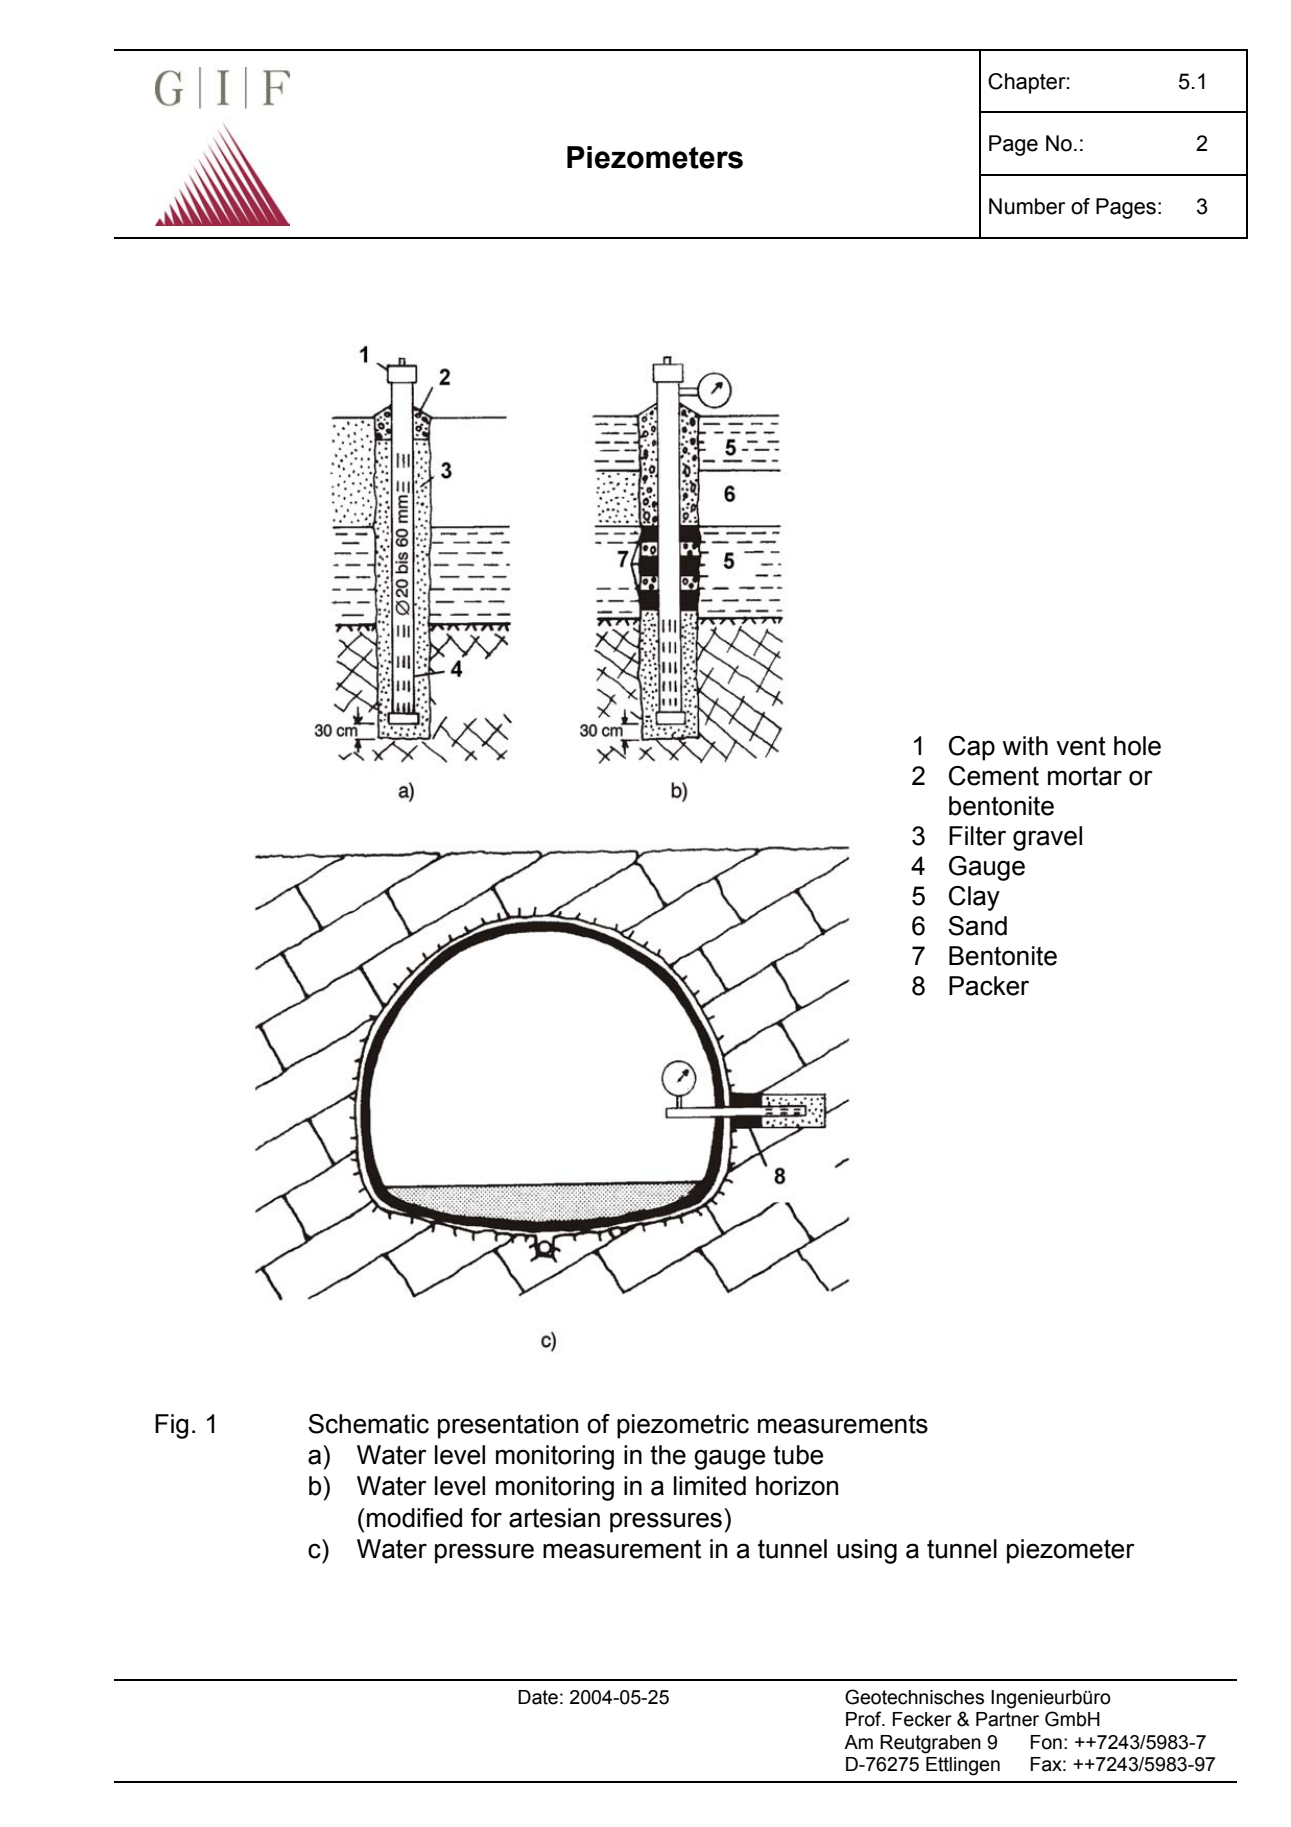 This image has height=1827, width=1291. I want to click on Cement, so click(994, 776).
